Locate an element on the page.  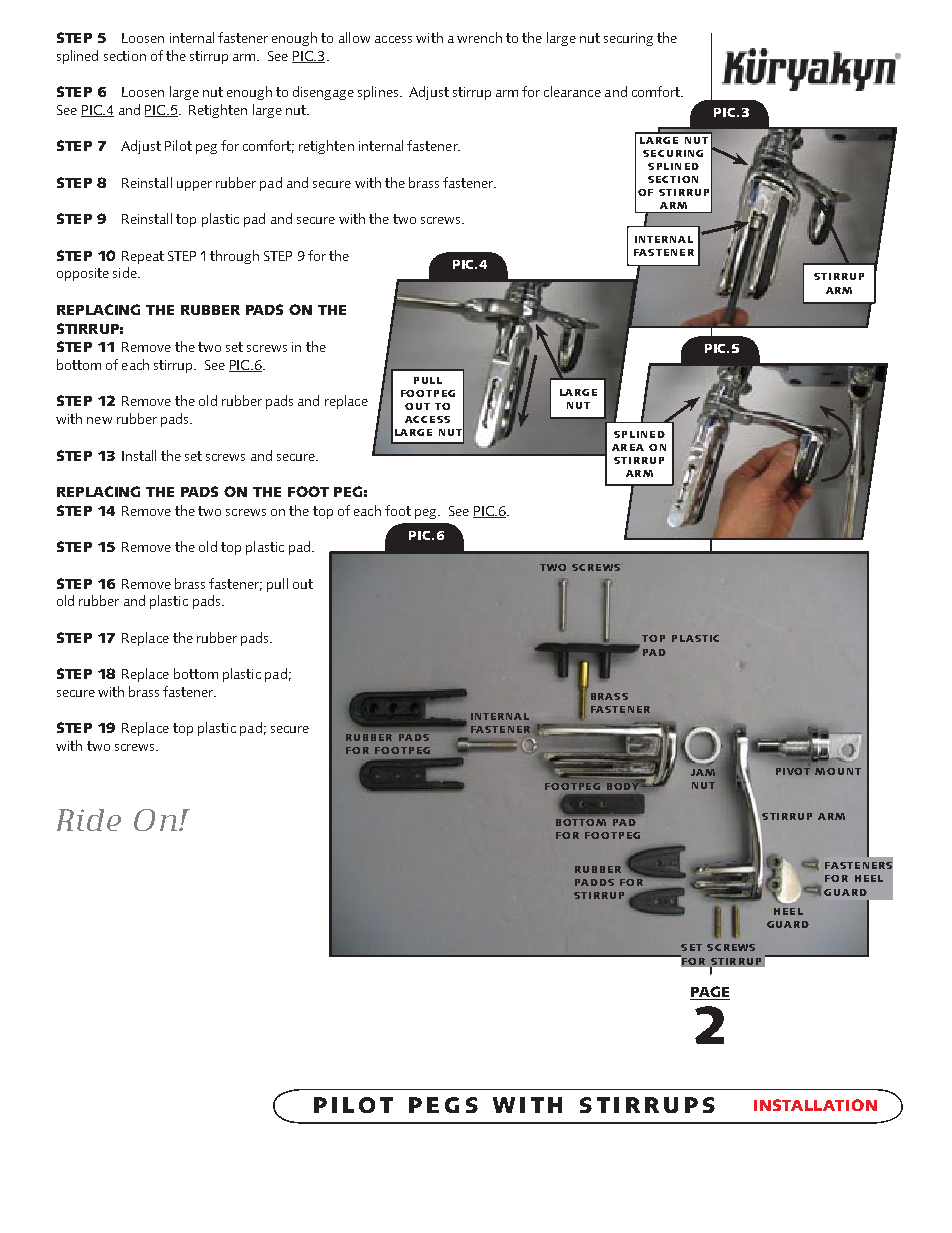
Ride is located at coordinates (89, 820).
